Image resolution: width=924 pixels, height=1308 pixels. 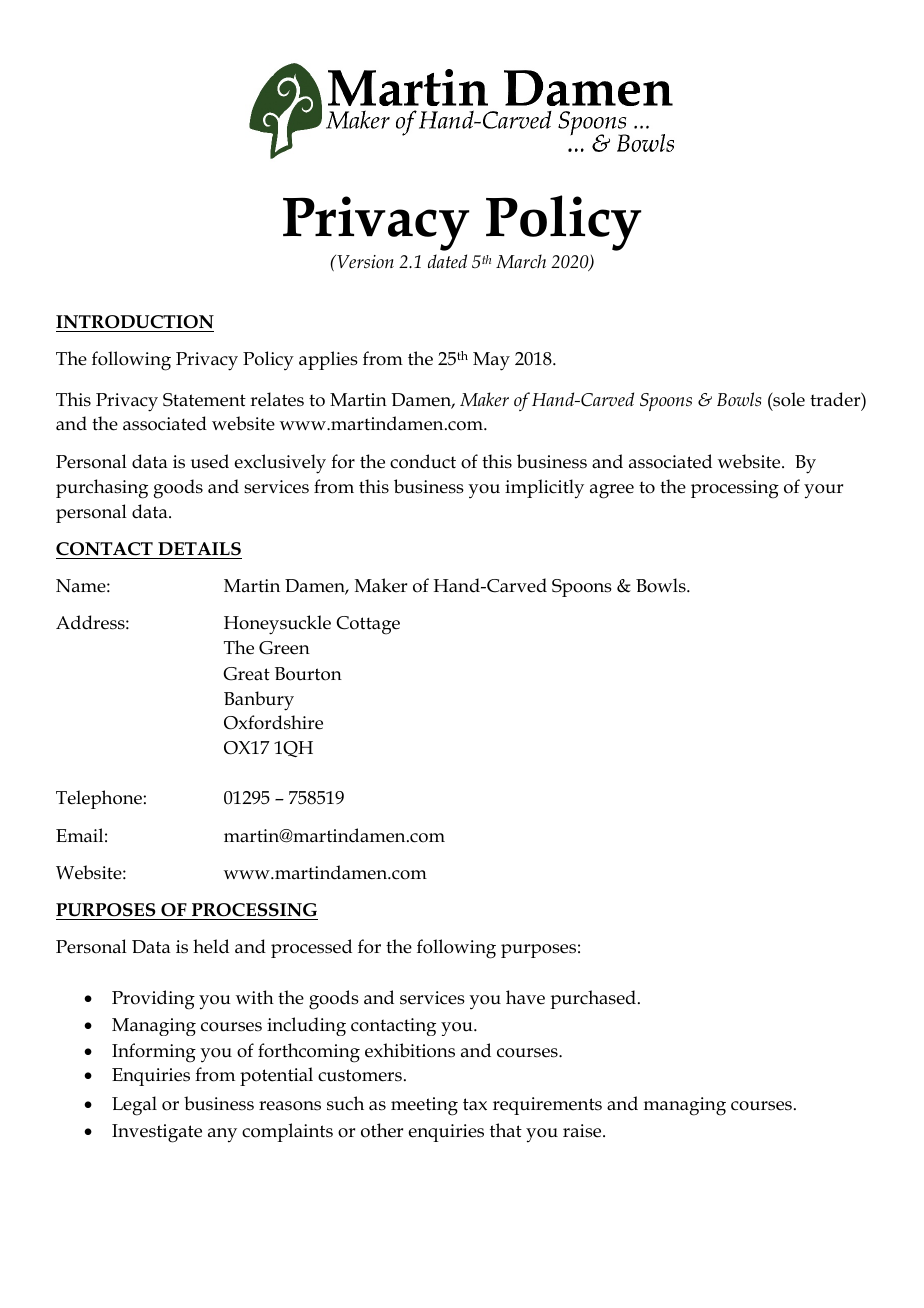 I want to click on Telephone, so click(x=99, y=799).
